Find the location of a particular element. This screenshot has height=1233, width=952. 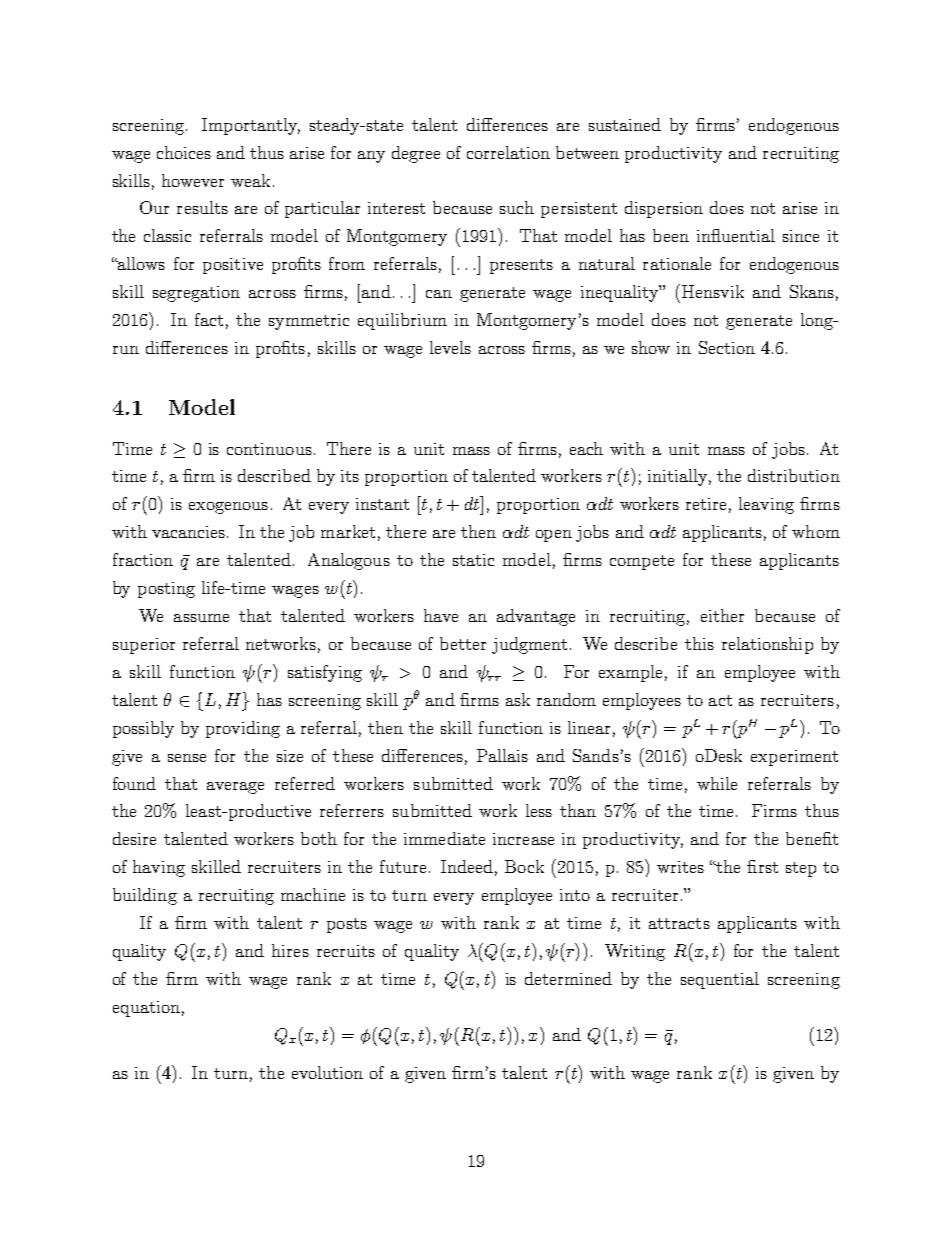

sense is located at coordinates (187, 758).
